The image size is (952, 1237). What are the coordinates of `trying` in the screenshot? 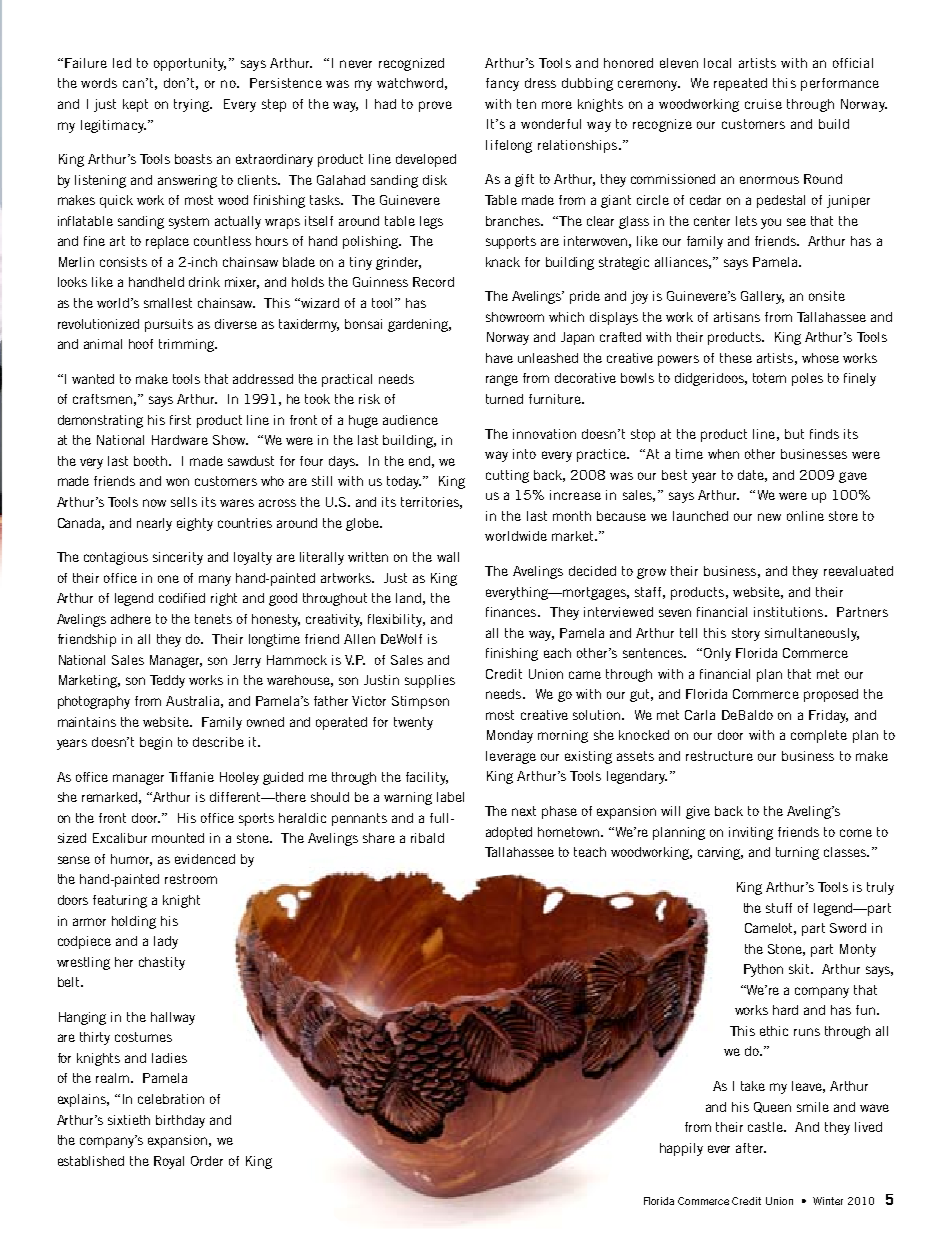 It's located at (192, 105).
